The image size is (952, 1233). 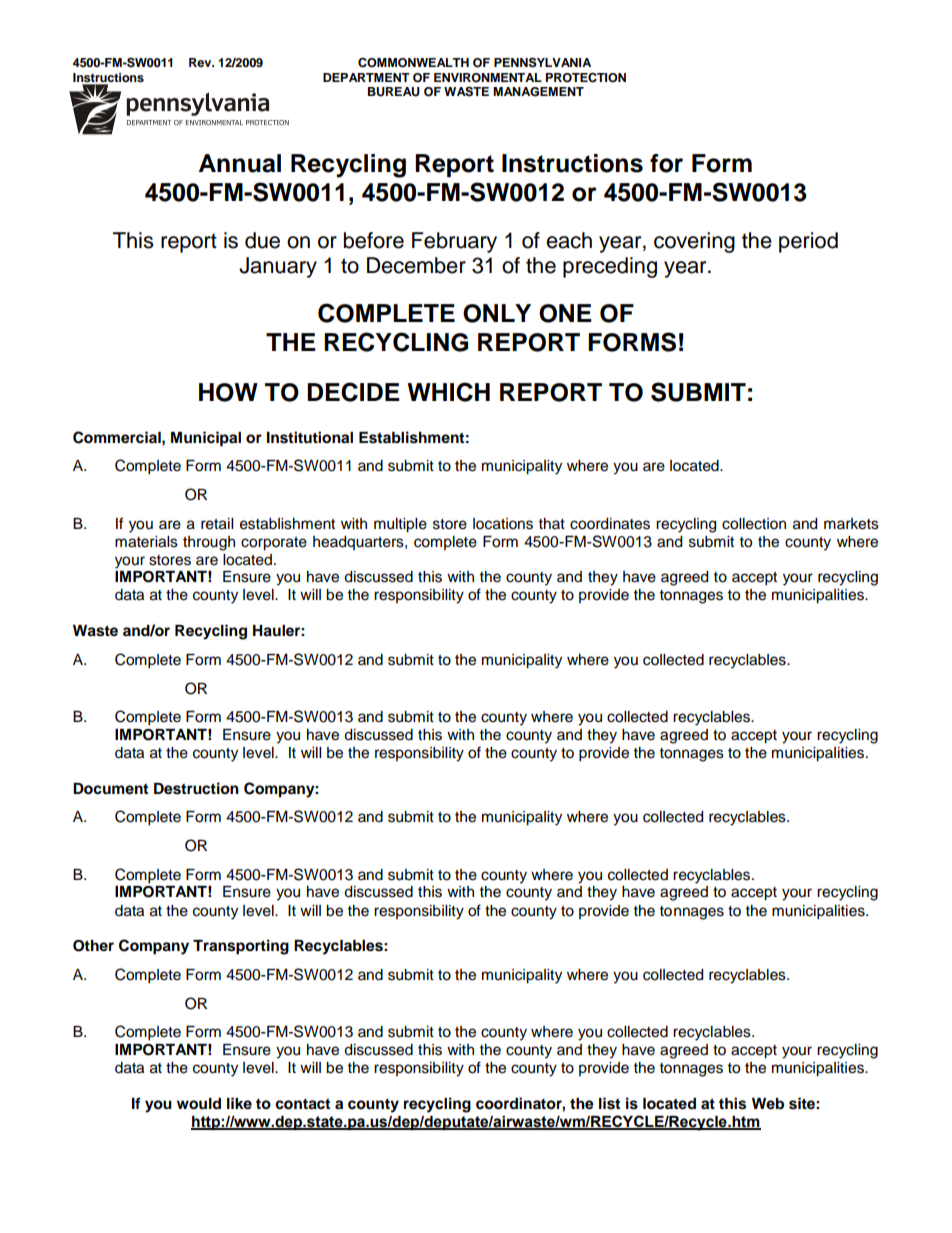 What do you see at coordinates (609, 1103) in the screenshot?
I see `list` at bounding box center [609, 1103].
